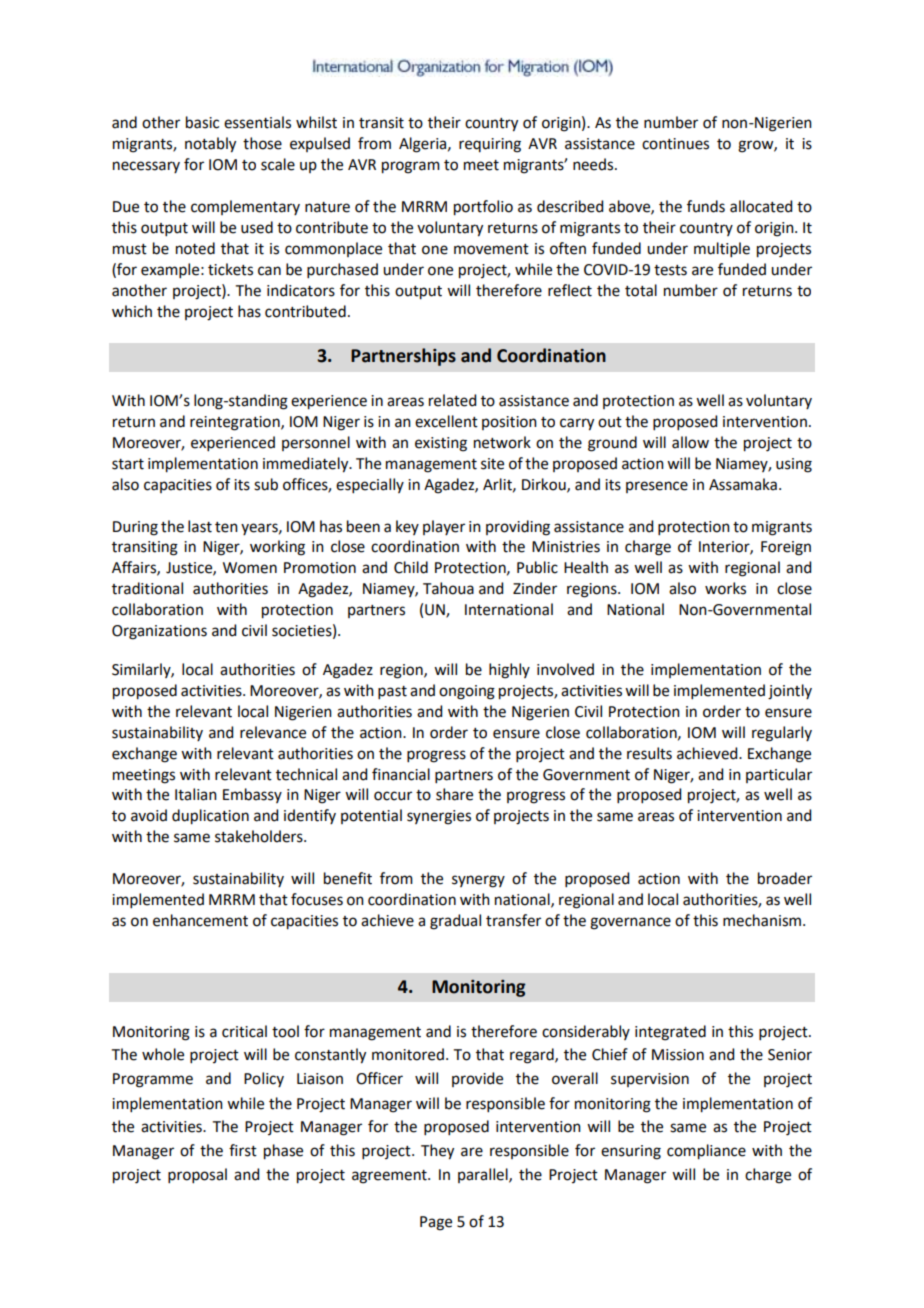 The width and height of the document is (924, 1308). What do you see at coordinates (675, 144) in the document?
I see `continues` at bounding box center [675, 144].
